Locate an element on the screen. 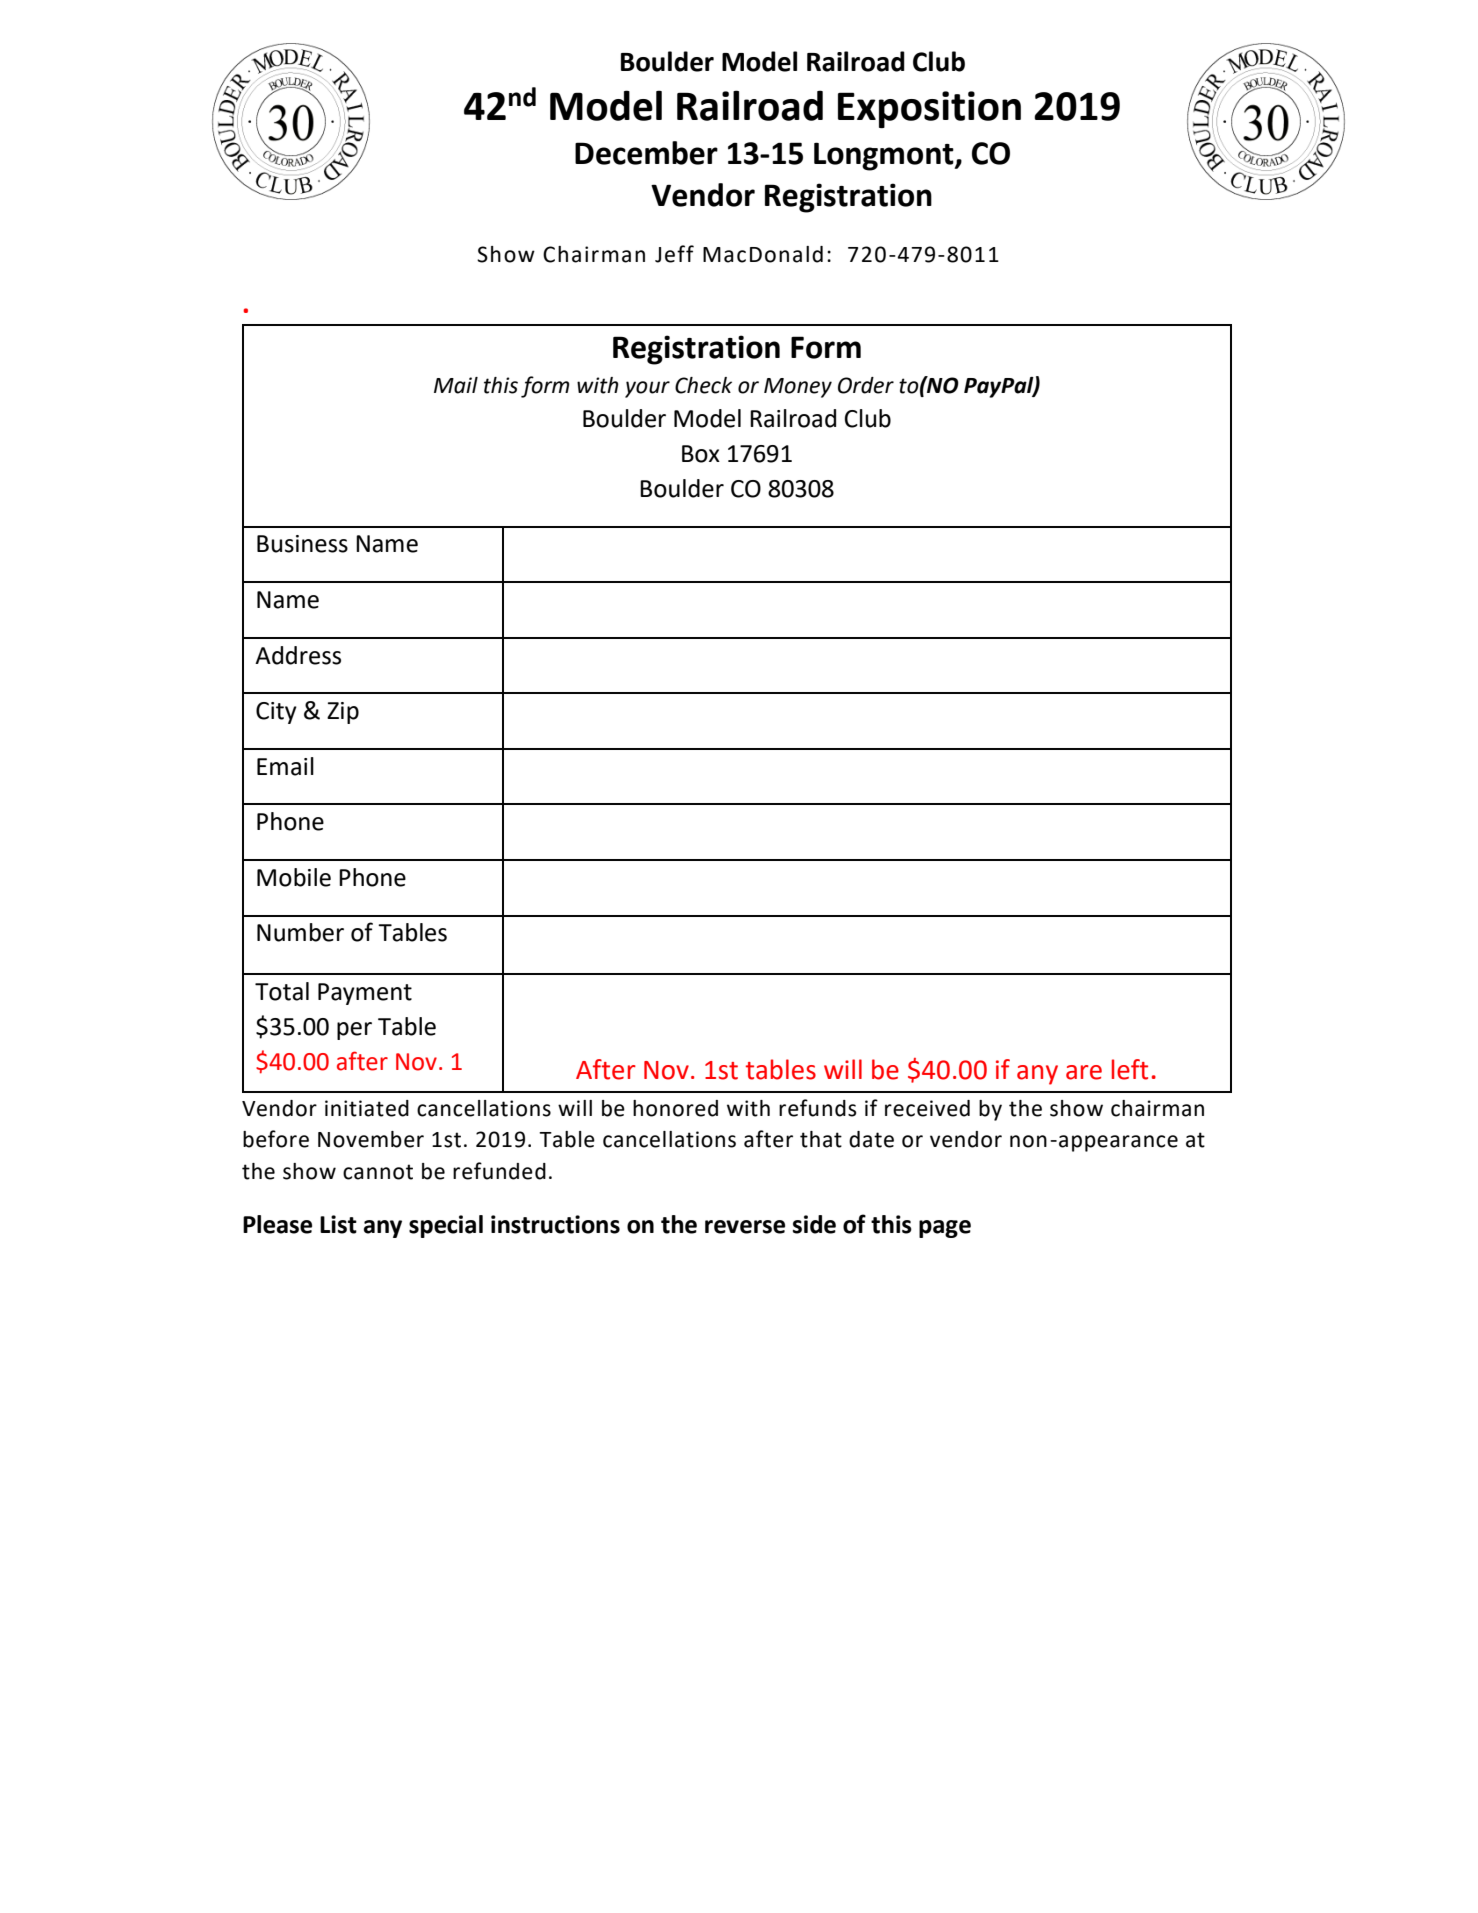 The image size is (1478, 1913). reverse is located at coordinates (745, 1227).
